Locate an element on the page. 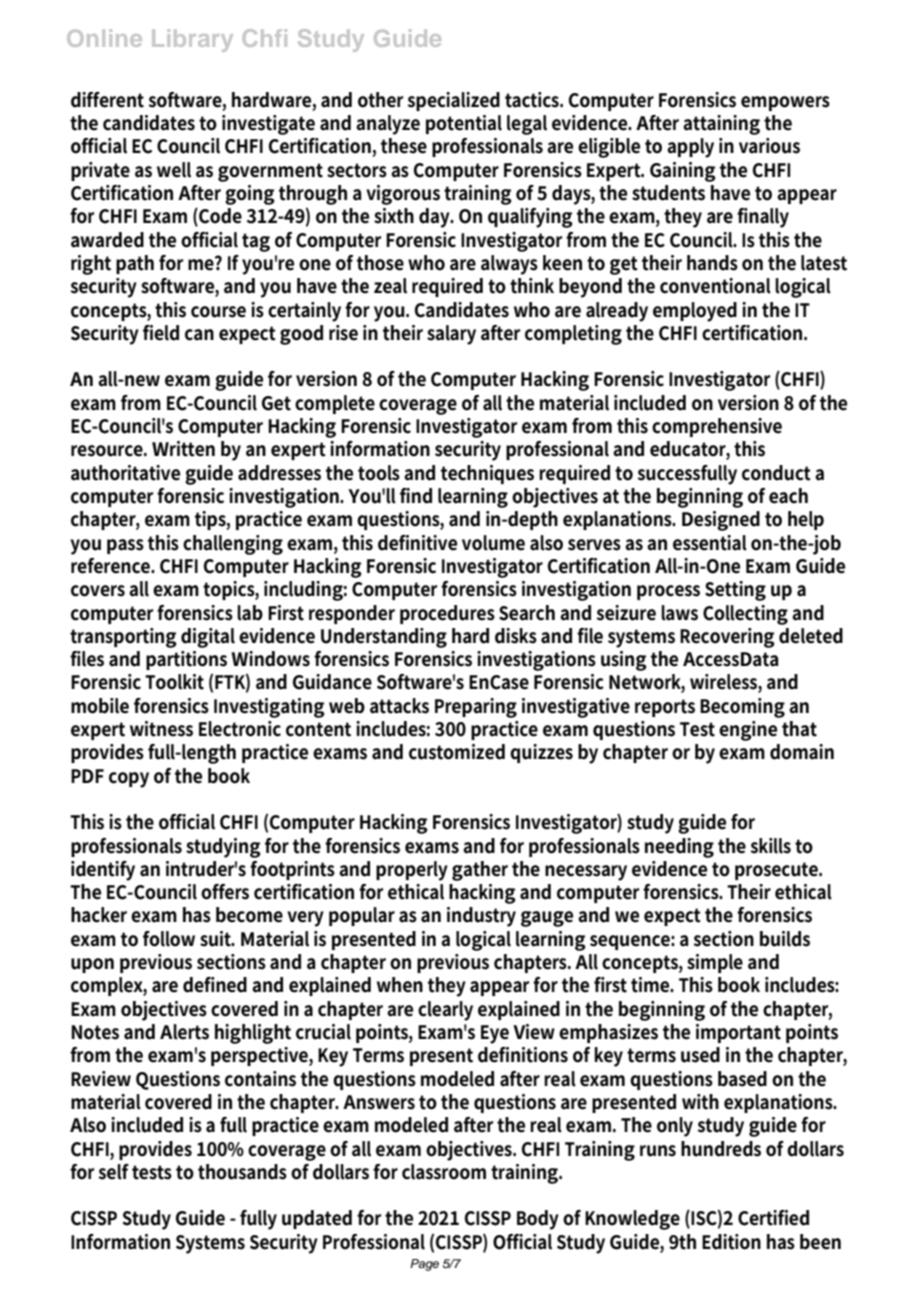  Library is located at coordinates (192, 40).
